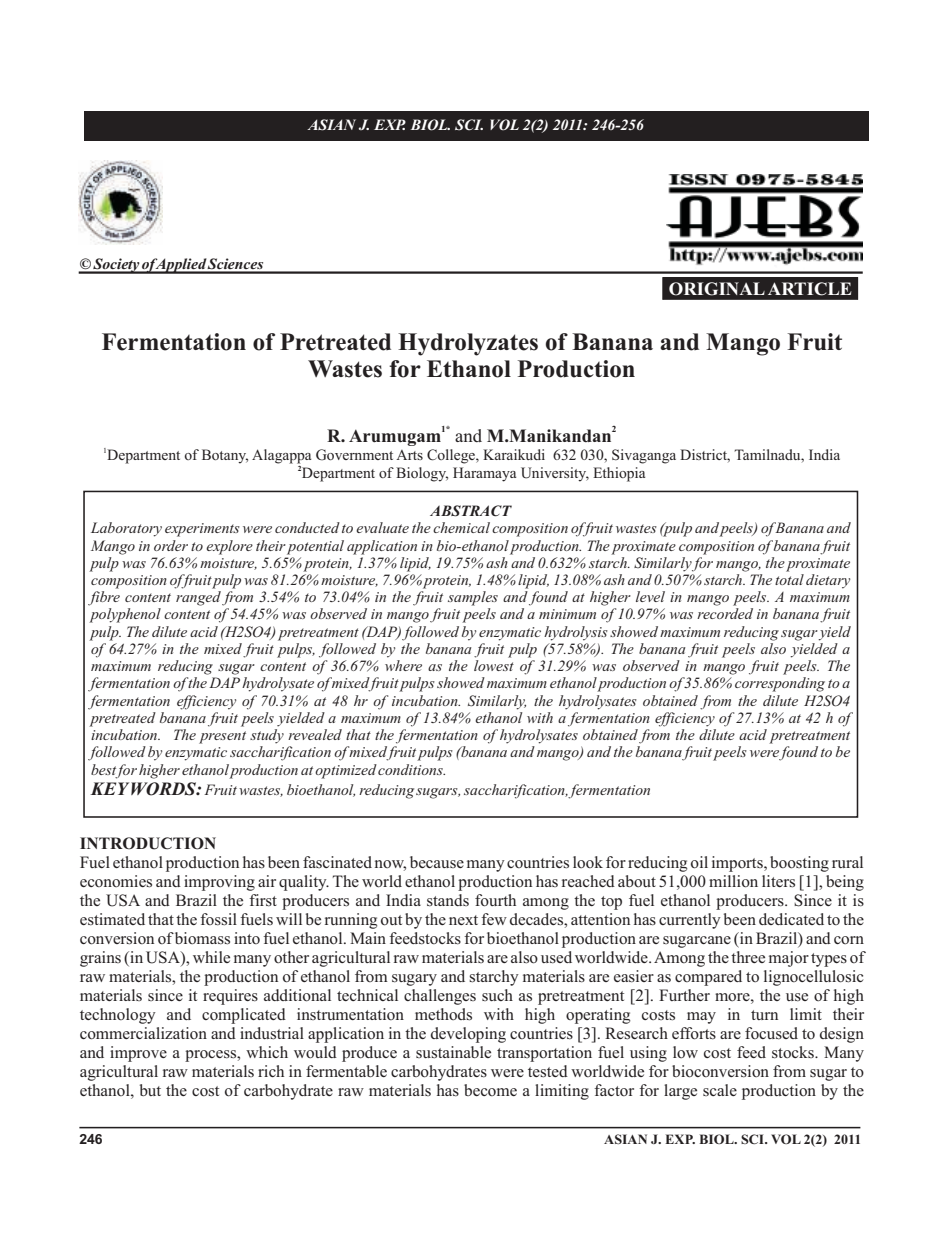  What do you see at coordinates (778, 881) in the page?
I see `liters` at bounding box center [778, 881].
